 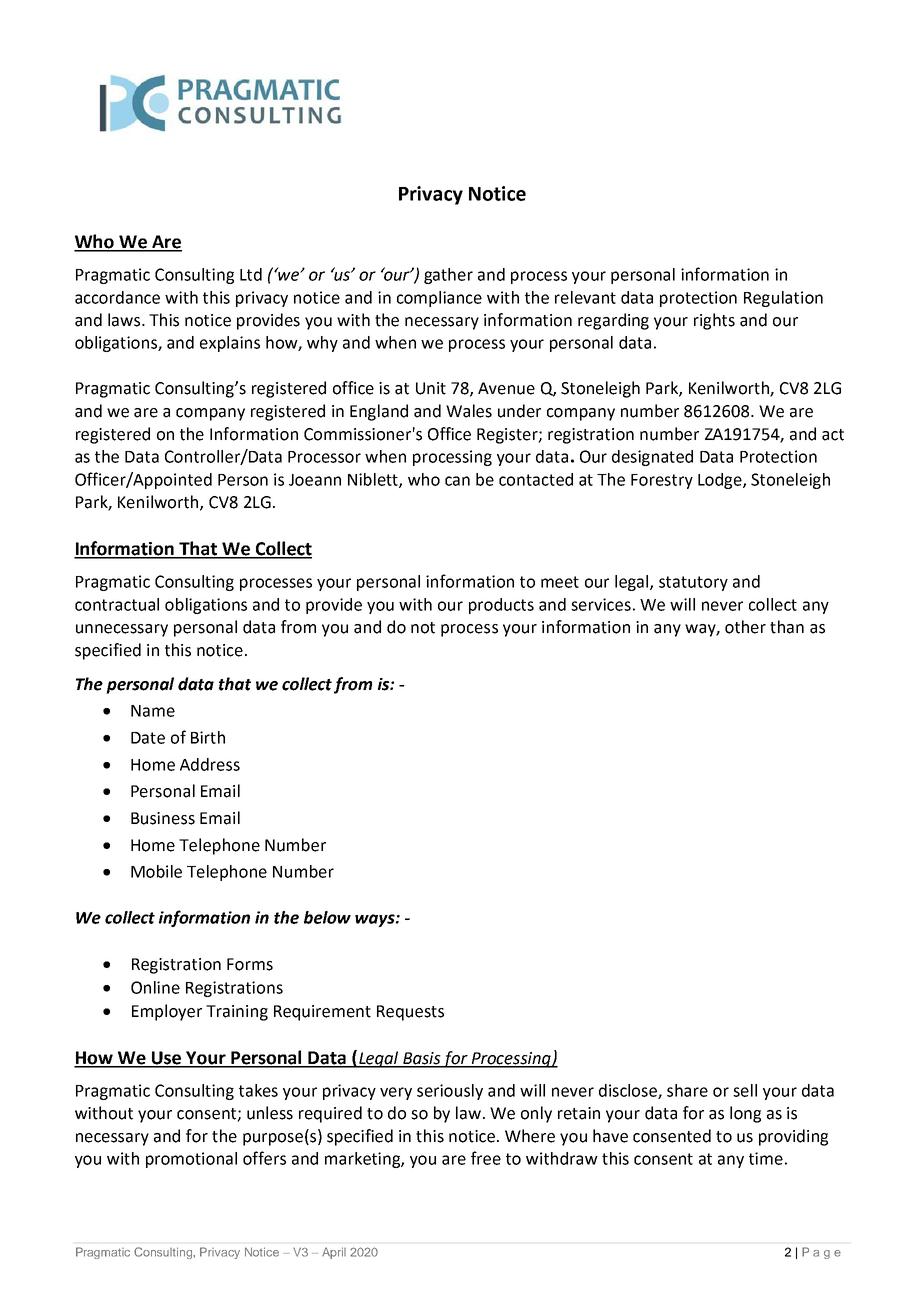 I want to click on contractual, so click(x=117, y=604).
